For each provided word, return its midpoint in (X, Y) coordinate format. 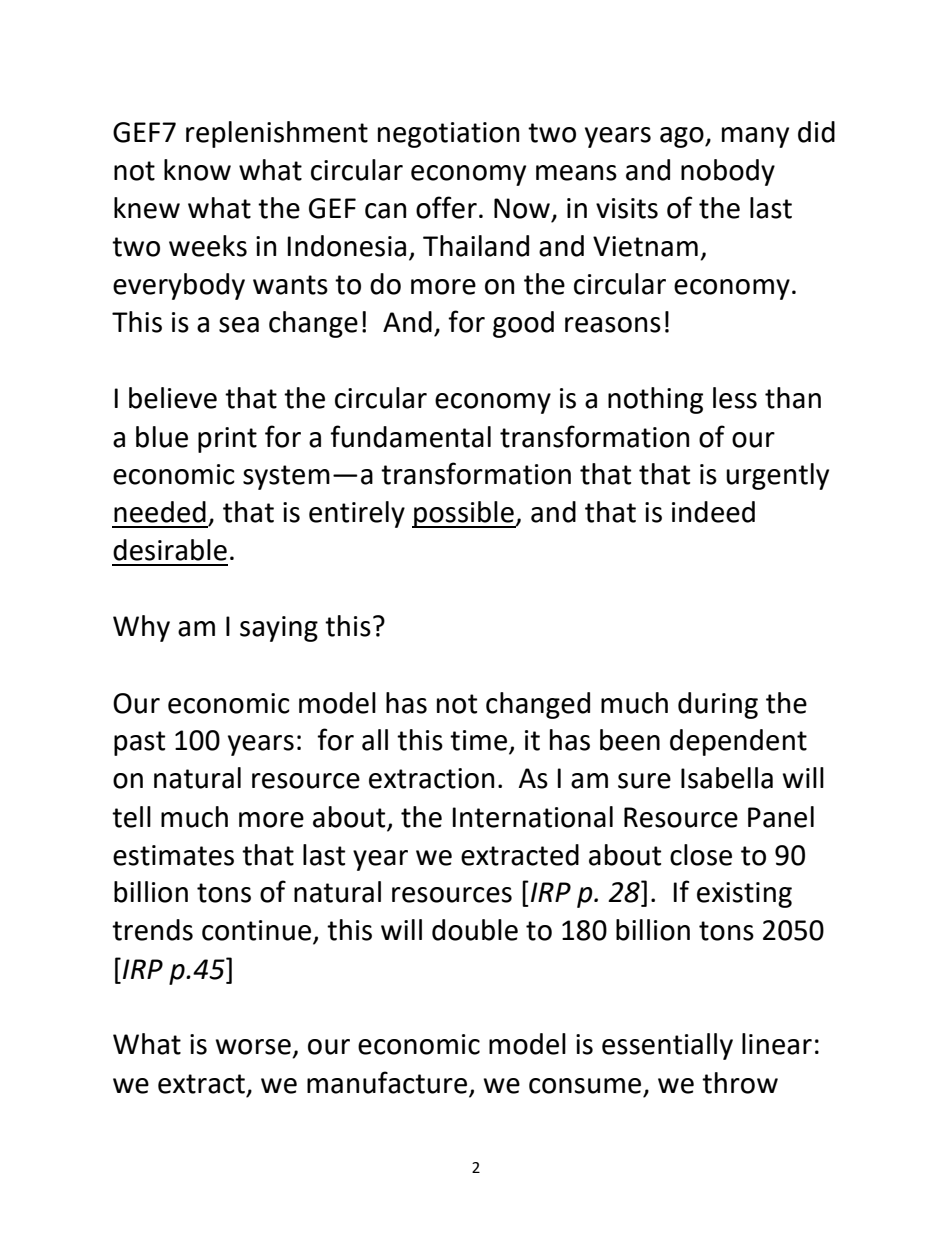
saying (279, 629)
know (197, 170)
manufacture (387, 1082)
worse (253, 1047)
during (718, 705)
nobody (728, 172)
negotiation (448, 135)
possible (464, 514)
